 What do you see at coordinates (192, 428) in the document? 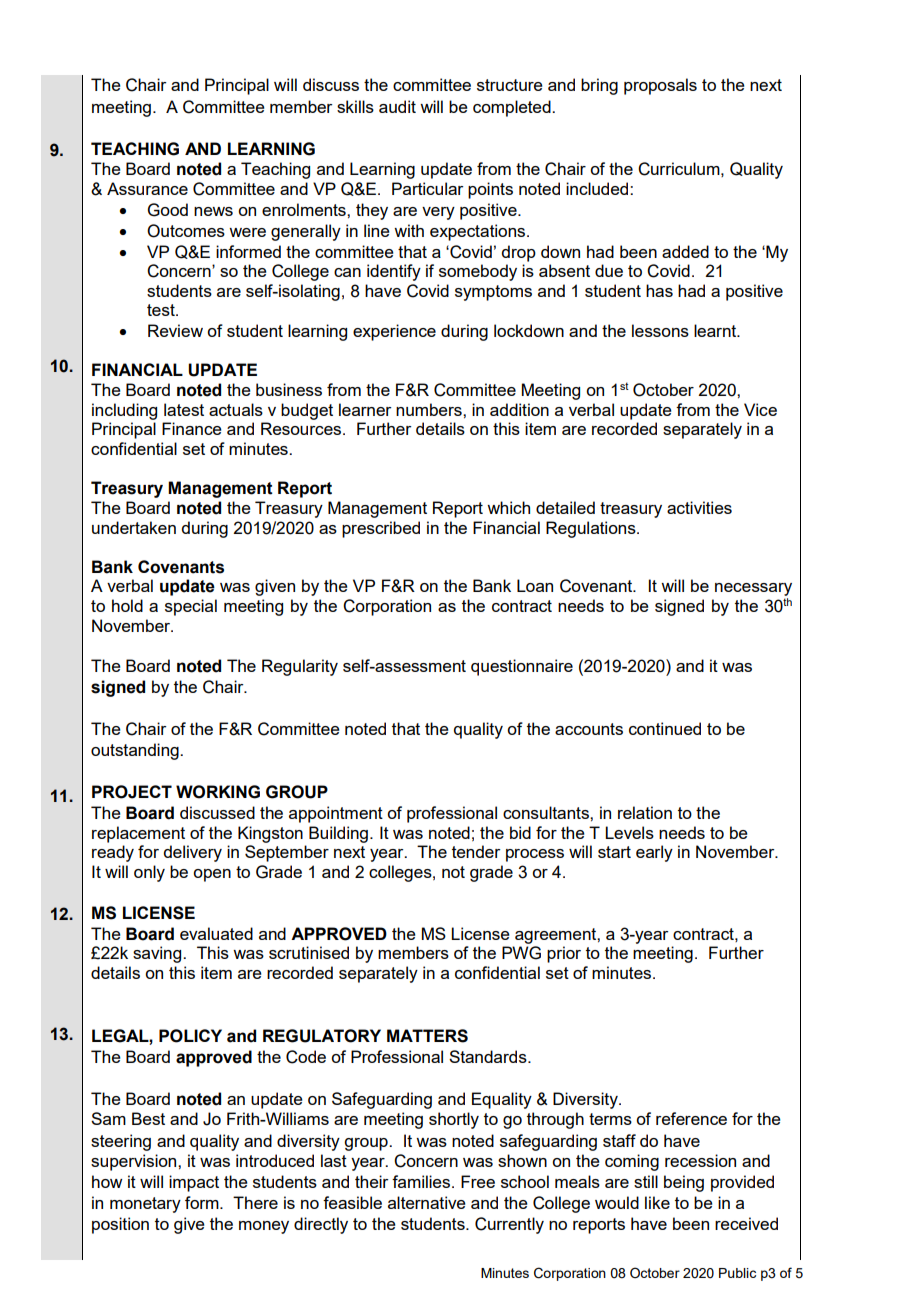
I see `Finance` at bounding box center [192, 428].
